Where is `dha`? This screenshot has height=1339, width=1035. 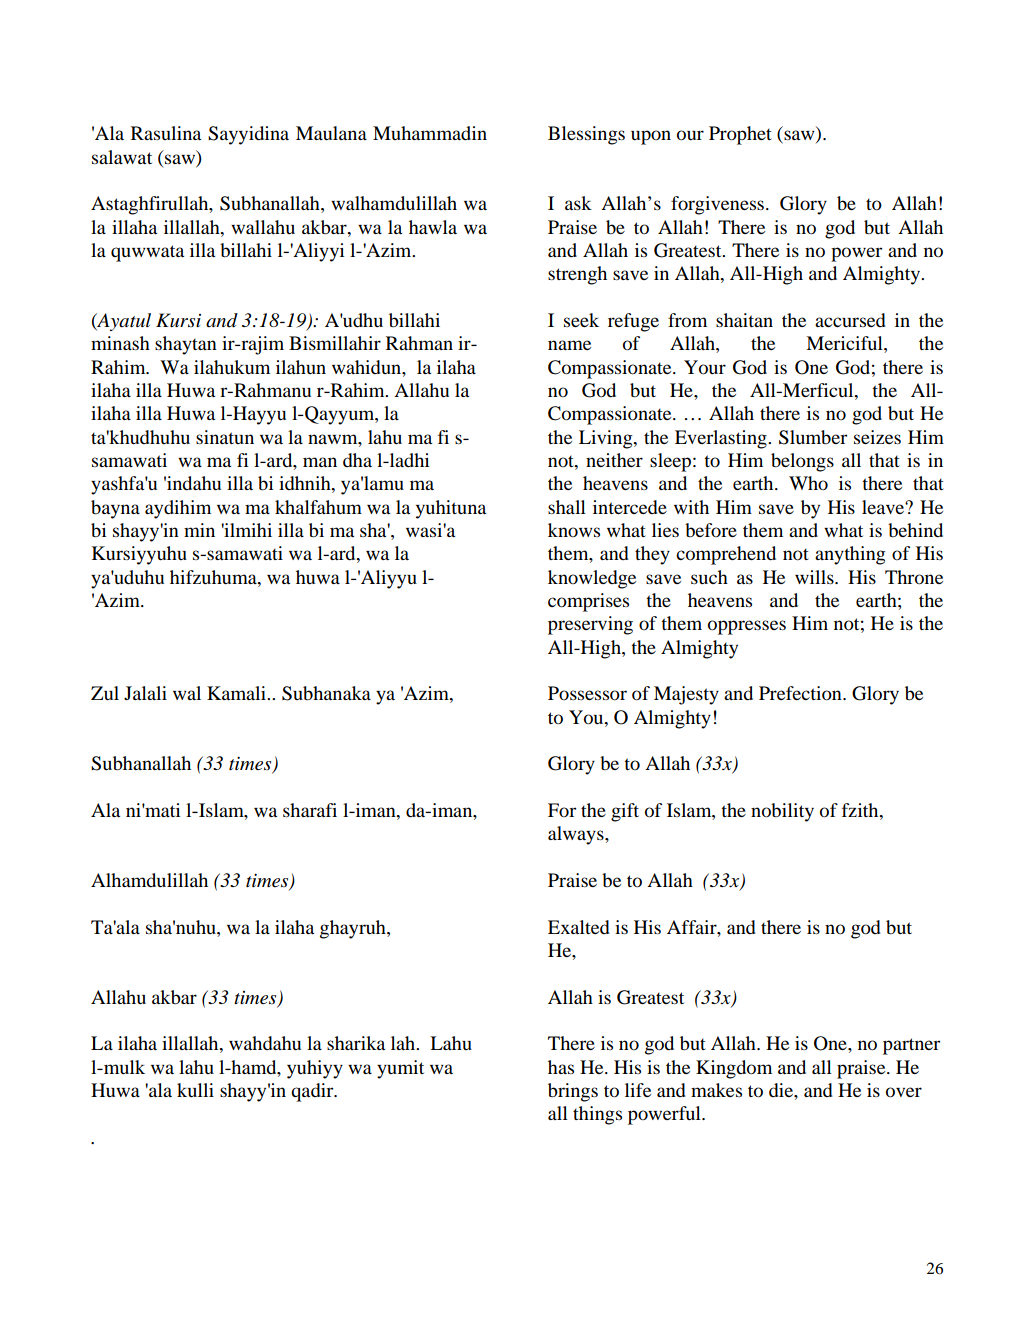
dha is located at coordinates (357, 460).
